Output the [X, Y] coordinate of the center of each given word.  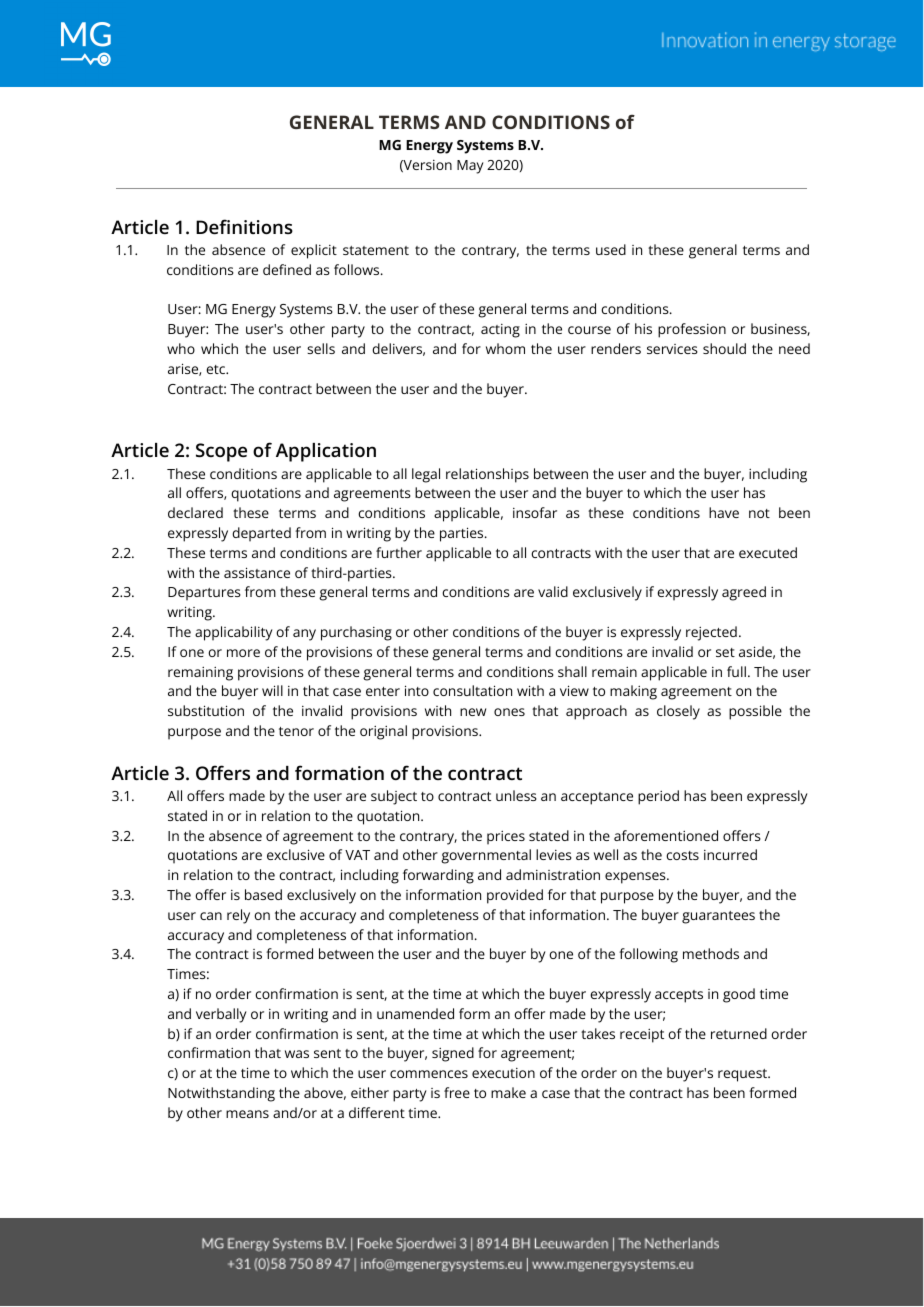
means [247, 1114]
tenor [296, 731]
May [470, 167]
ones [509, 712]
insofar [535, 512]
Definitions [244, 226]
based [263, 894]
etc [217, 369]
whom [505, 348]
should [724, 348]
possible [755, 712]
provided [515, 896]
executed [768, 552]
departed [261, 534]
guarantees [718, 917]
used [611, 249]
